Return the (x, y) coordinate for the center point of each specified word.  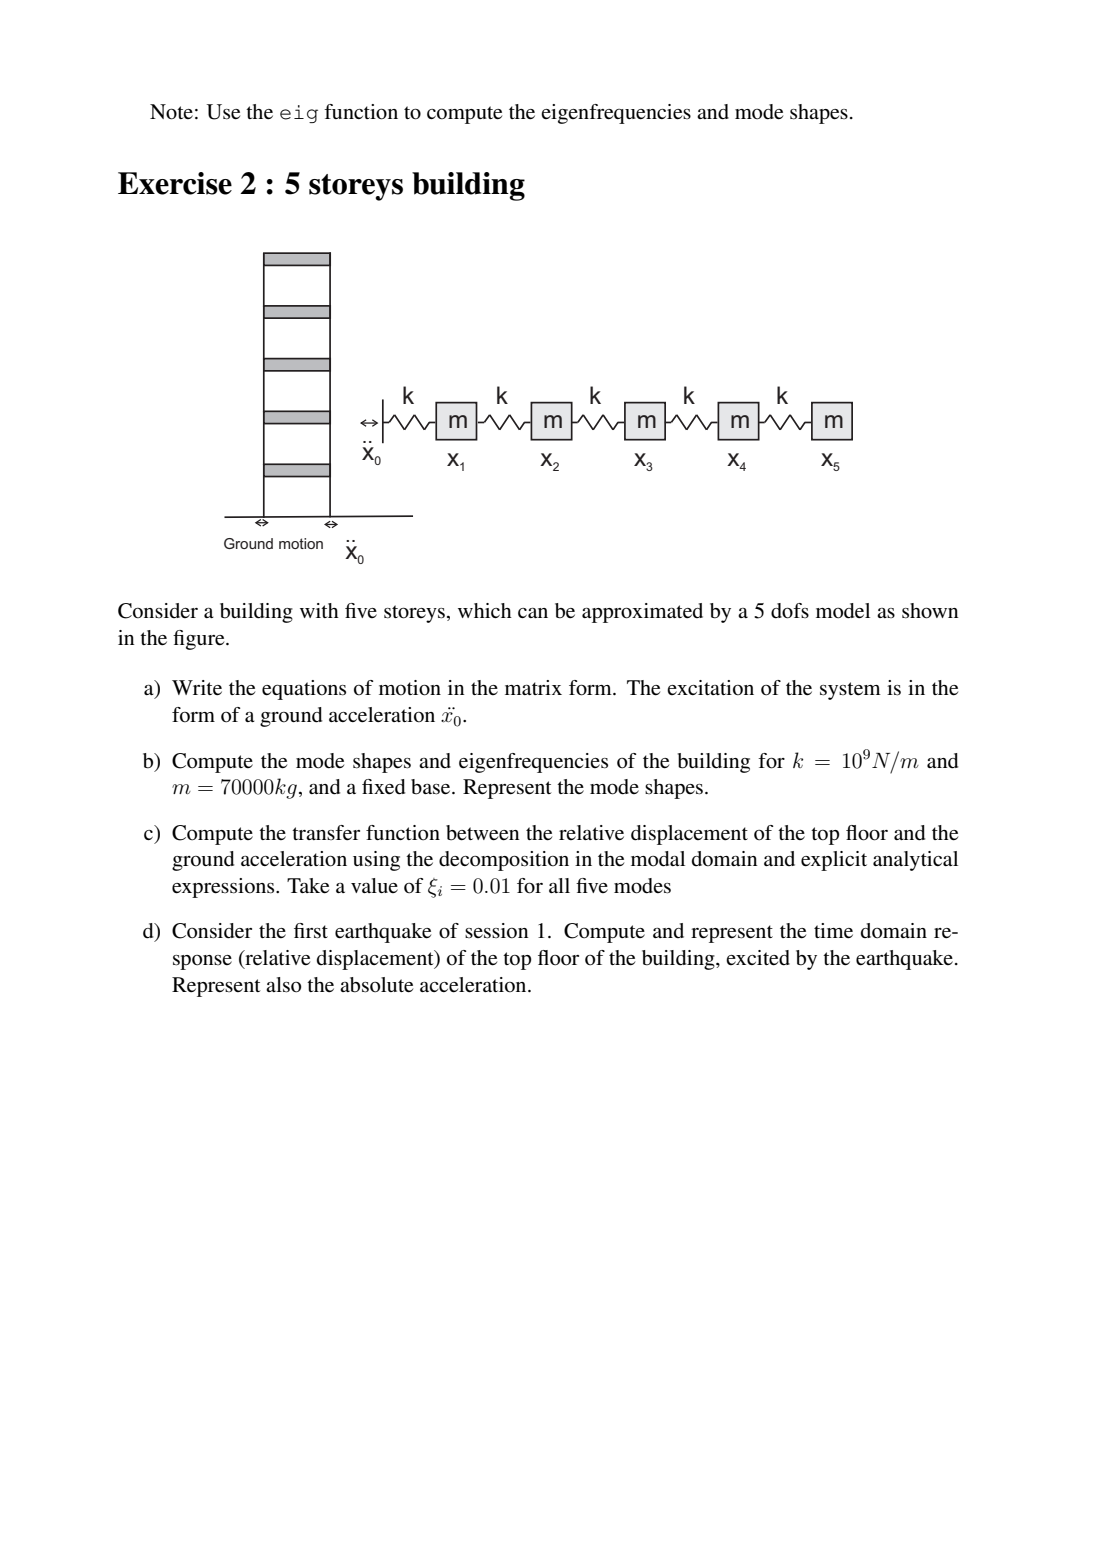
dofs (790, 611)
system (850, 691)
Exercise (175, 183)
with (319, 610)
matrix (533, 687)
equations (304, 690)
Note (171, 112)
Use (223, 112)
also (283, 985)
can (533, 613)
